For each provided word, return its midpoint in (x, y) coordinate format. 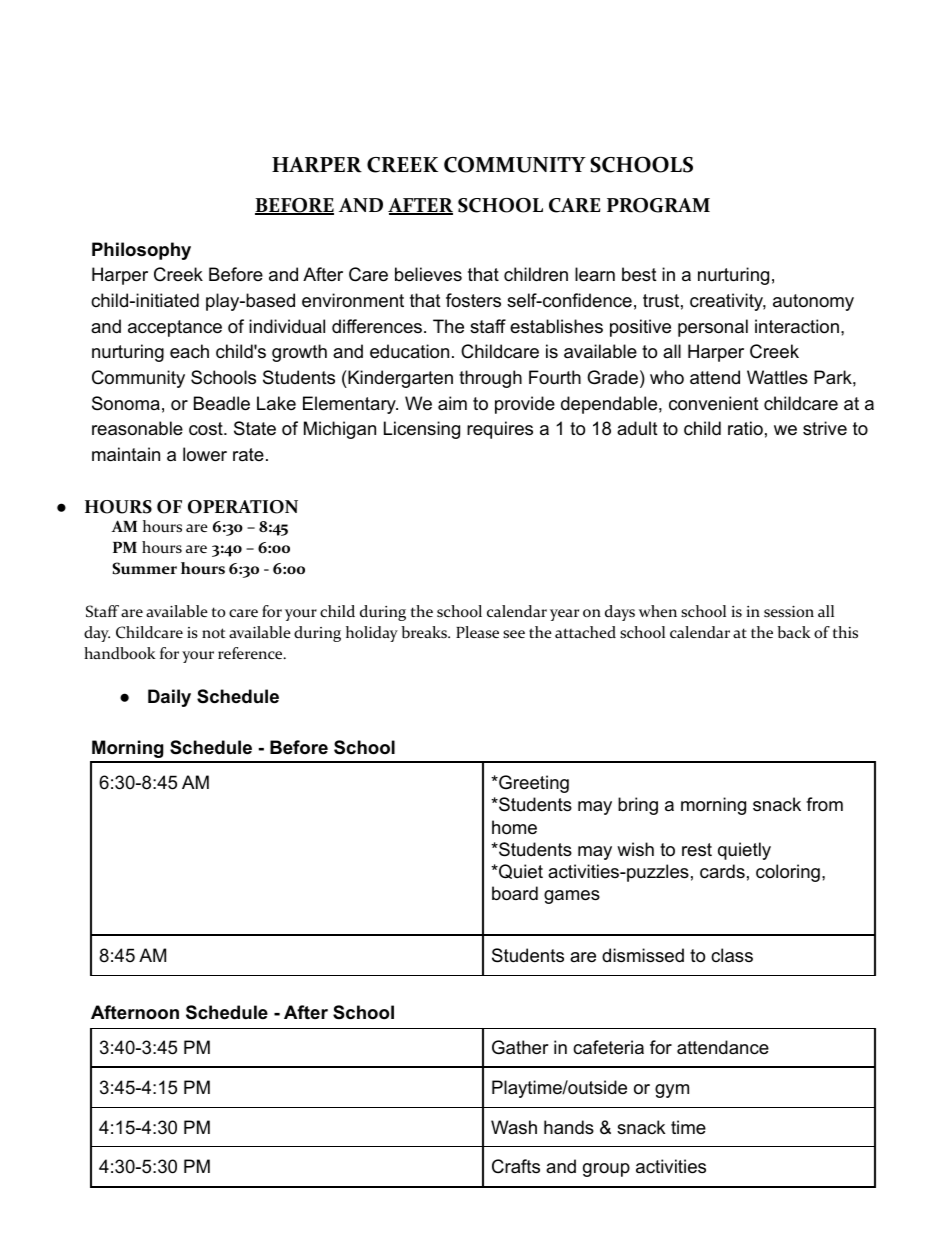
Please (477, 632)
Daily (169, 698)
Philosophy (141, 251)
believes (428, 274)
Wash (514, 1127)
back (794, 632)
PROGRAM (658, 205)
